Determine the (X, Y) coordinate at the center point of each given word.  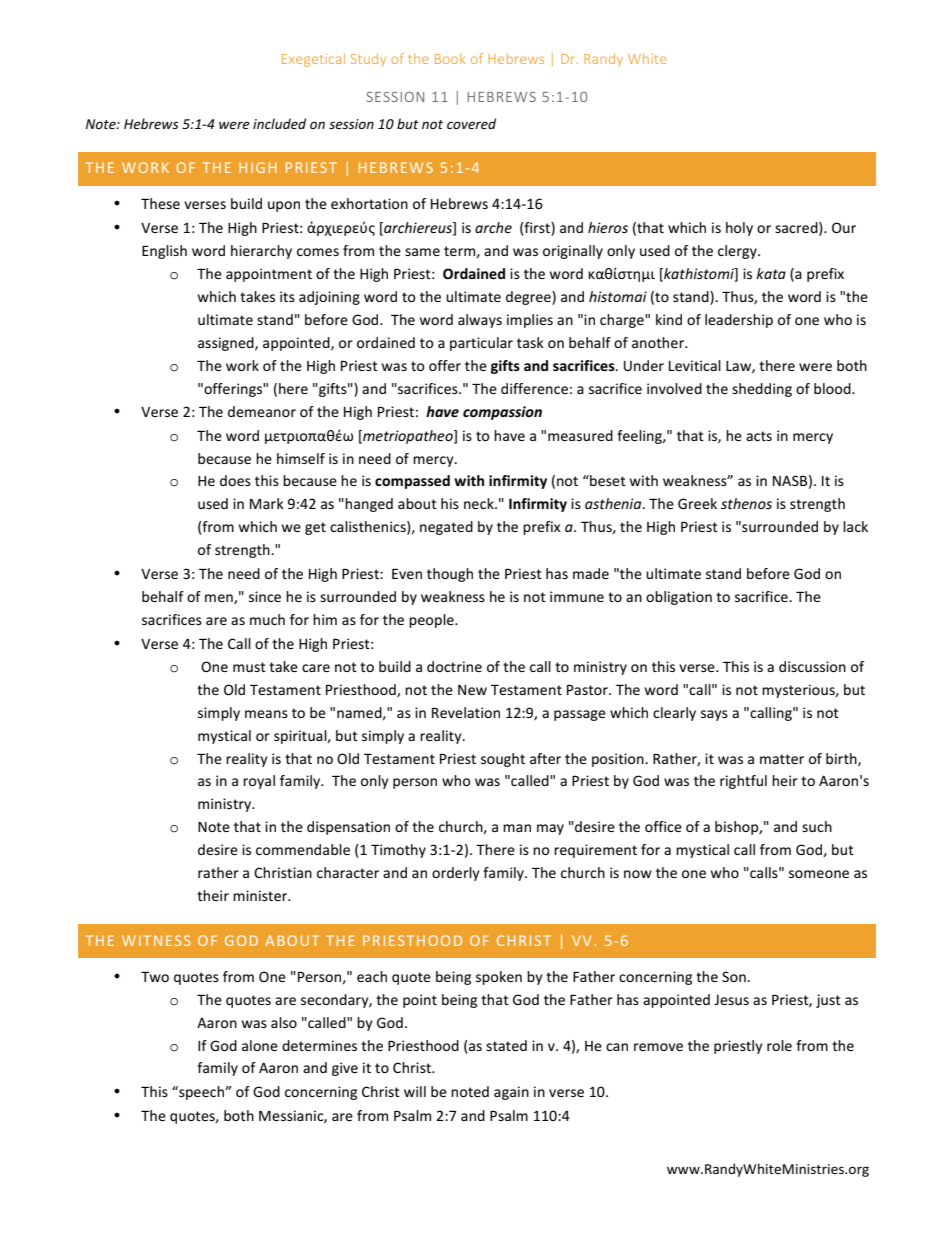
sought (503, 760)
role (779, 1045)
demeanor (262, 411)
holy (739, 229)
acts (759, 436)
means (266, 714)
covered (471, 123)
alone (260, 1045)
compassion (502, 413)
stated (506, 1045)
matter (782, 759)
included (279, 123)
